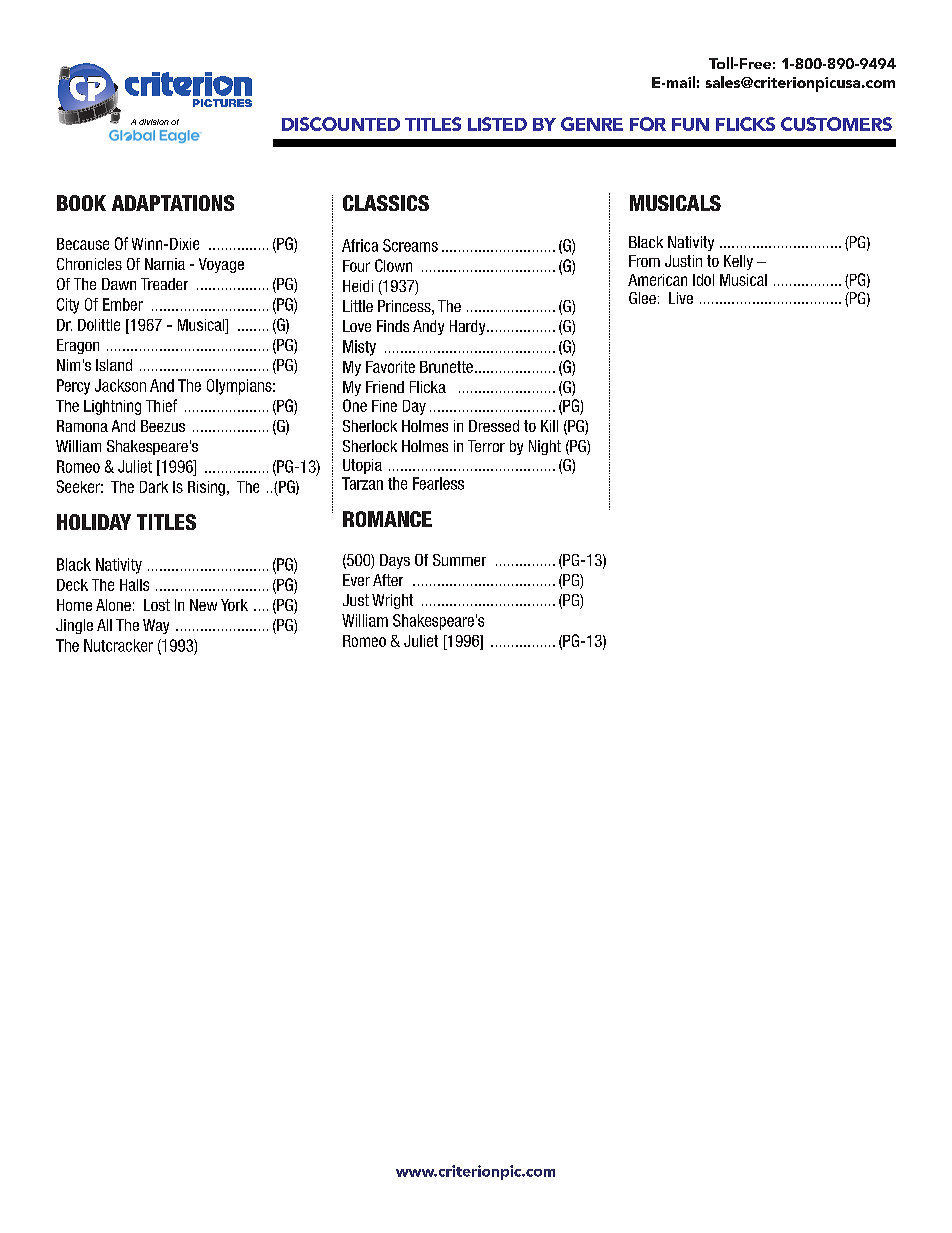 The image size is (952, 1233). I want to click on Wright, so click(392, 601).
